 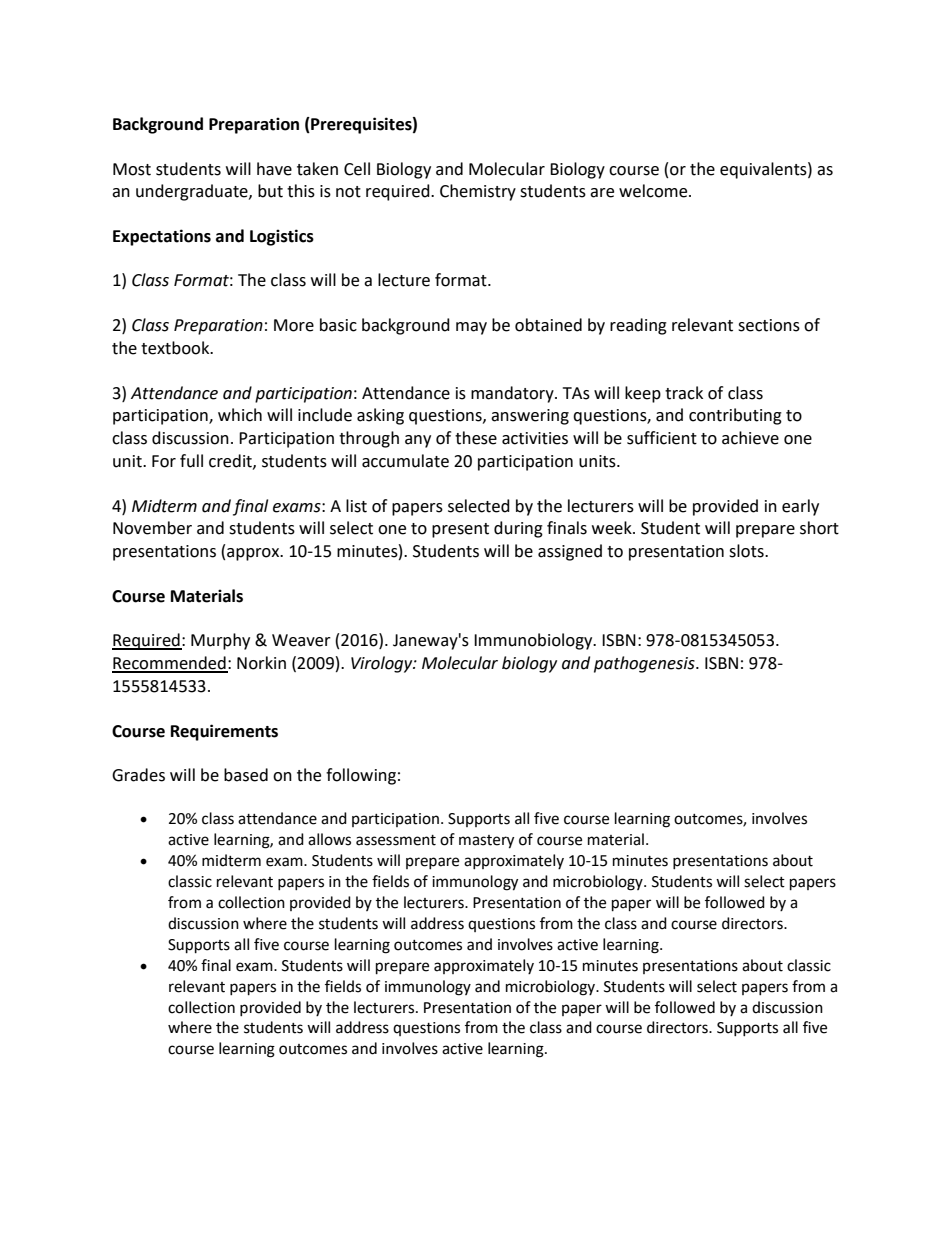 I want to click on contributing, so click(x=735, y=416).
